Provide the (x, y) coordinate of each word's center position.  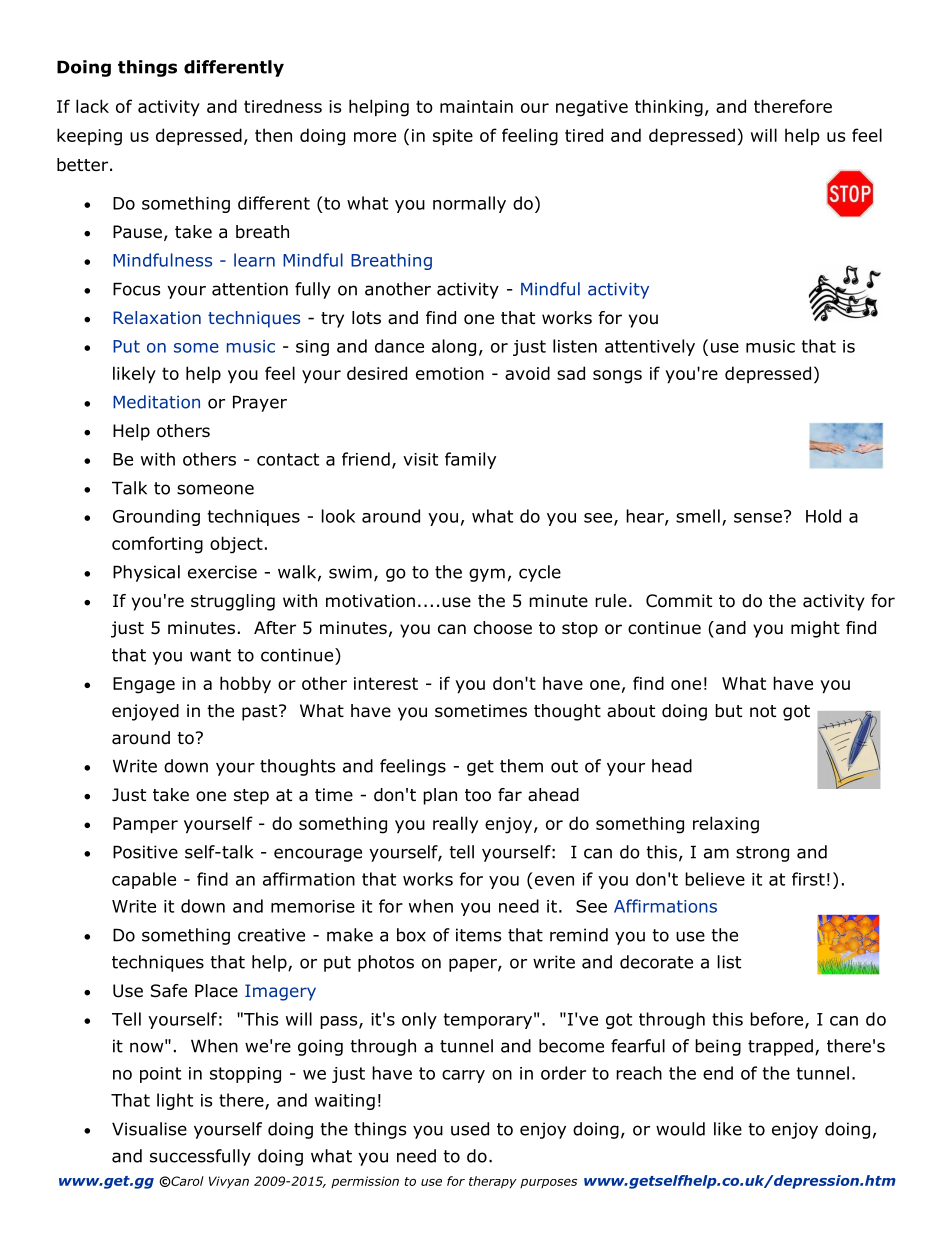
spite (453, 137)
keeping (89, 137)
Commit (679, 601)
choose (503, 628)
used (470, 1129)
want (210, 655)
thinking (669, 108)
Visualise (149, 1129)
